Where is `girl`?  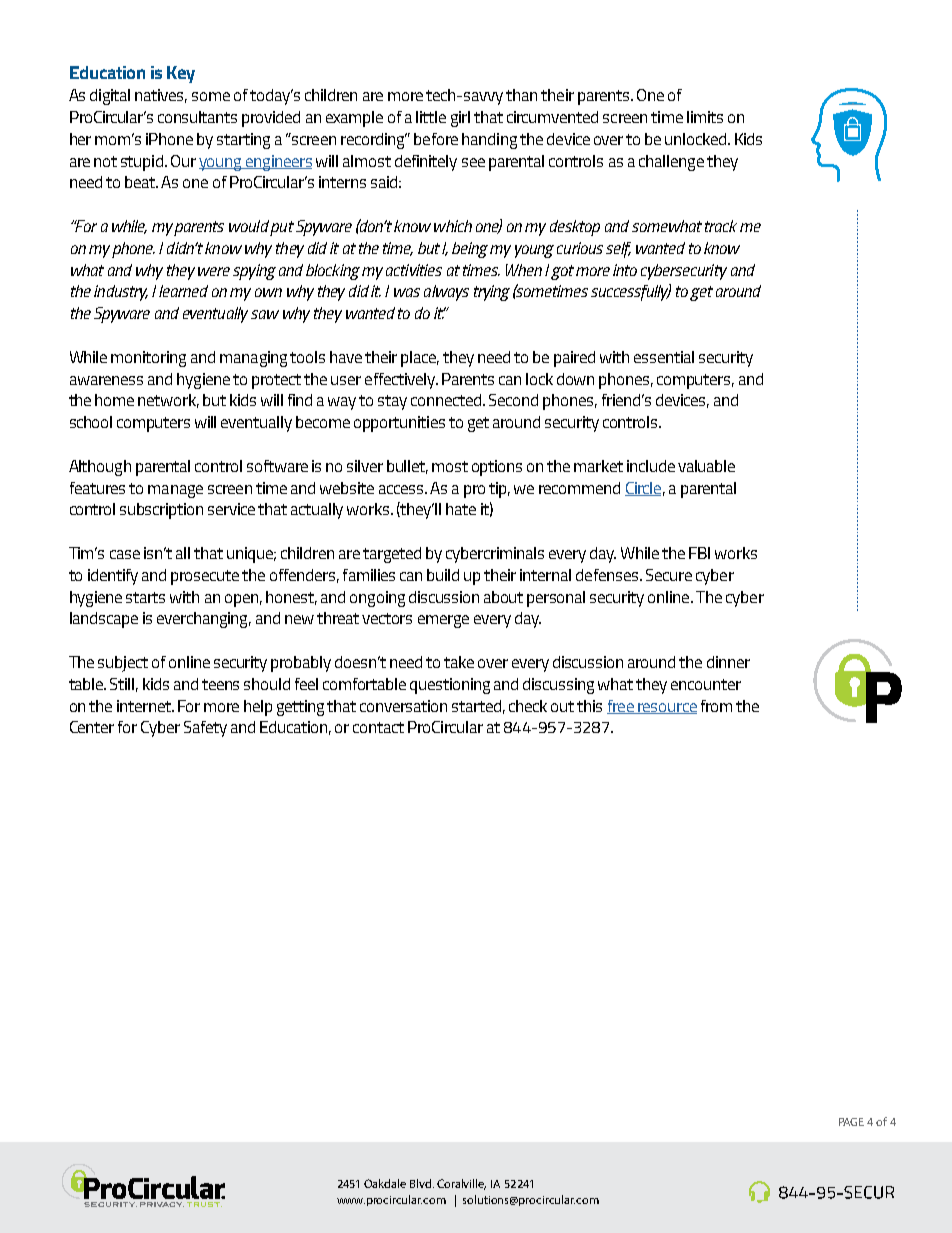
girl is located at coordinates (460, 119).
